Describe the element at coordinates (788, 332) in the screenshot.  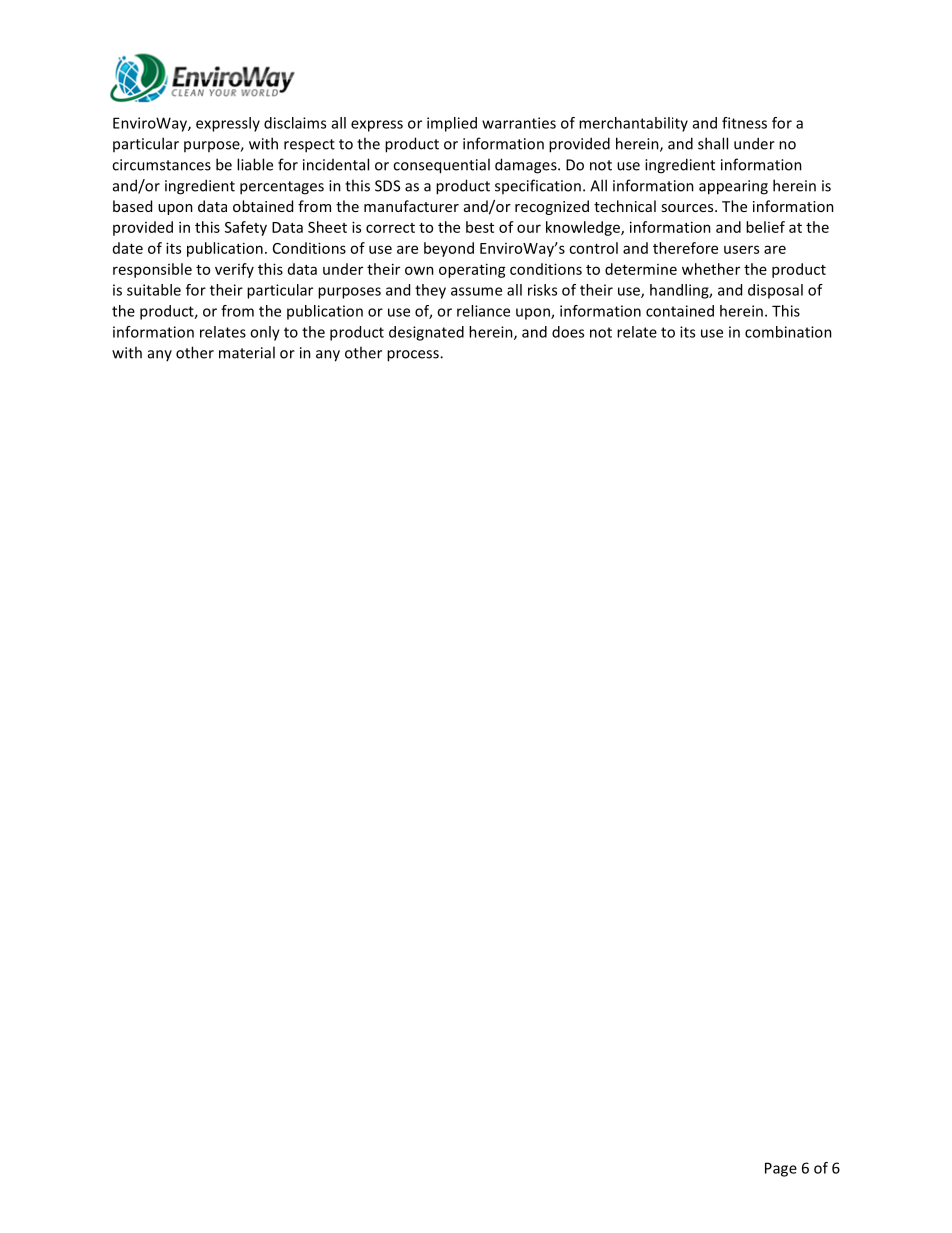
I see `combination` at that location.
